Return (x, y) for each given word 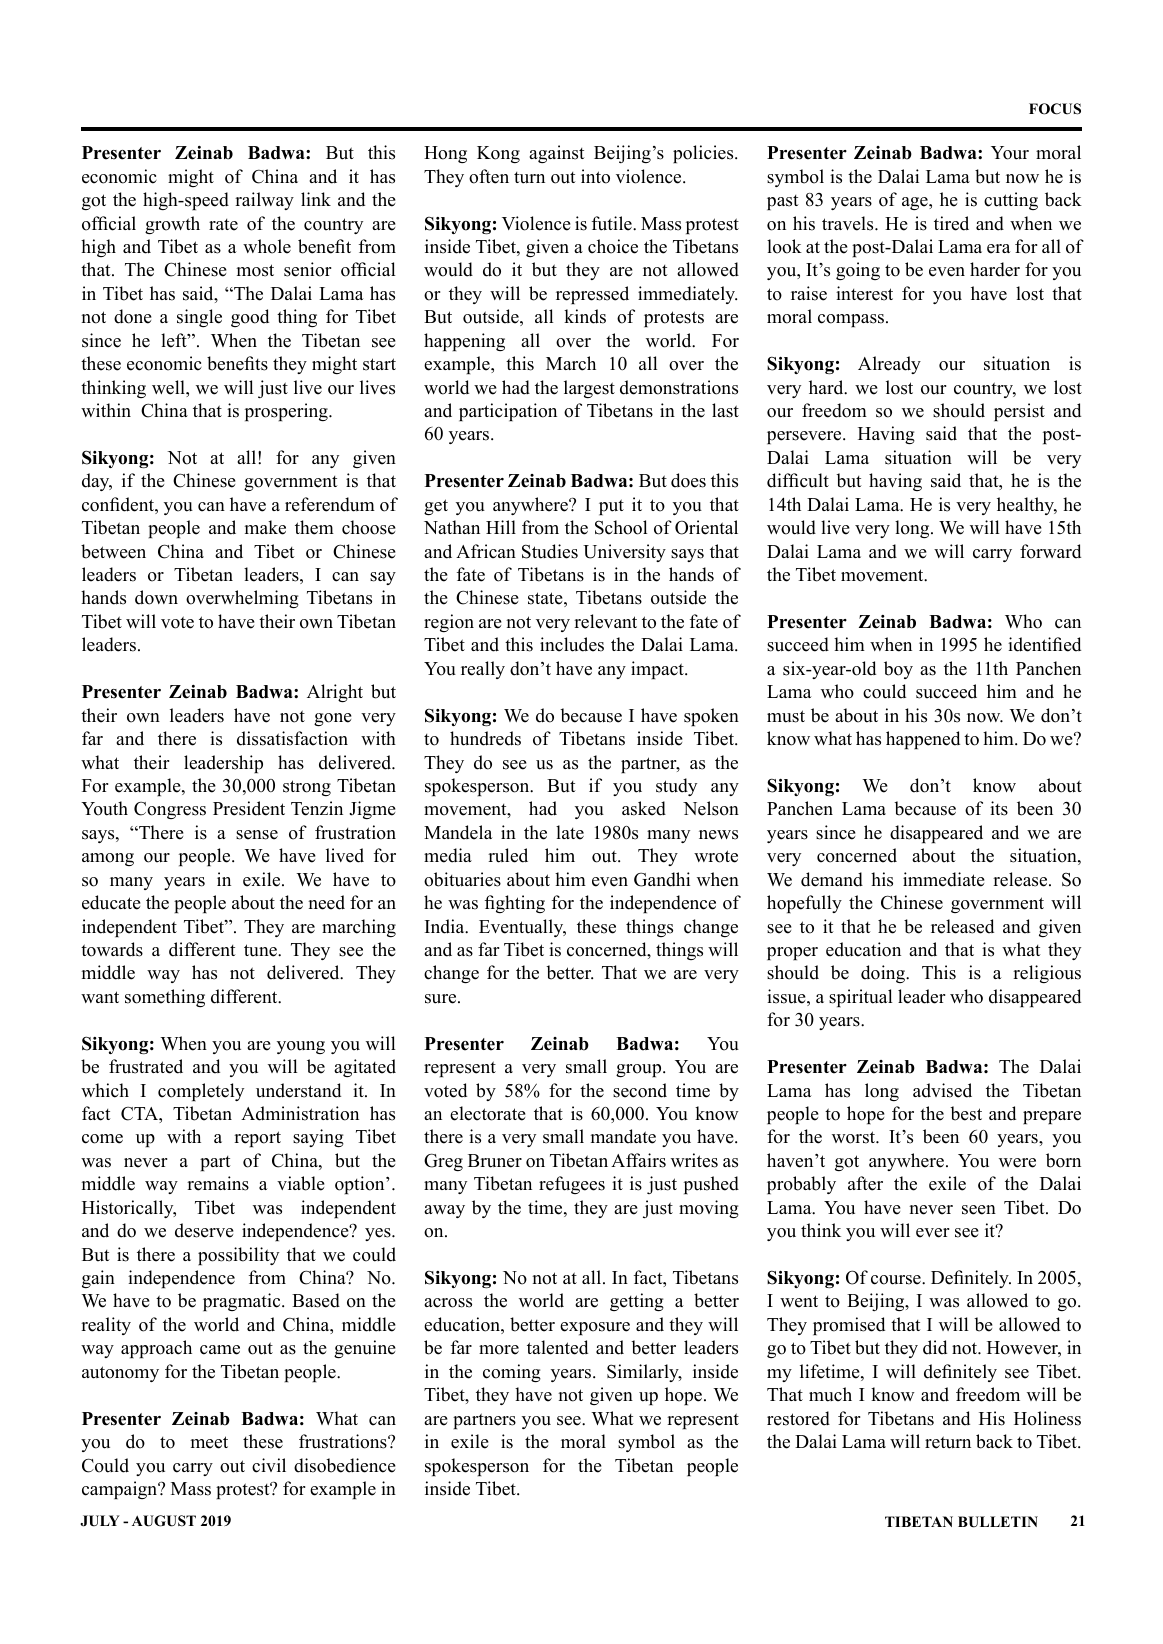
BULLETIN (998, 1522)
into (595, 176)
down (156, 597)
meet (209, 1442)
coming (512, 1373)
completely (201, 1092)
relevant (605, 621)
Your (1010, 153)
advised (942, 1090)
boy (898, 670)
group (640, 1070)
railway (264, 201)
